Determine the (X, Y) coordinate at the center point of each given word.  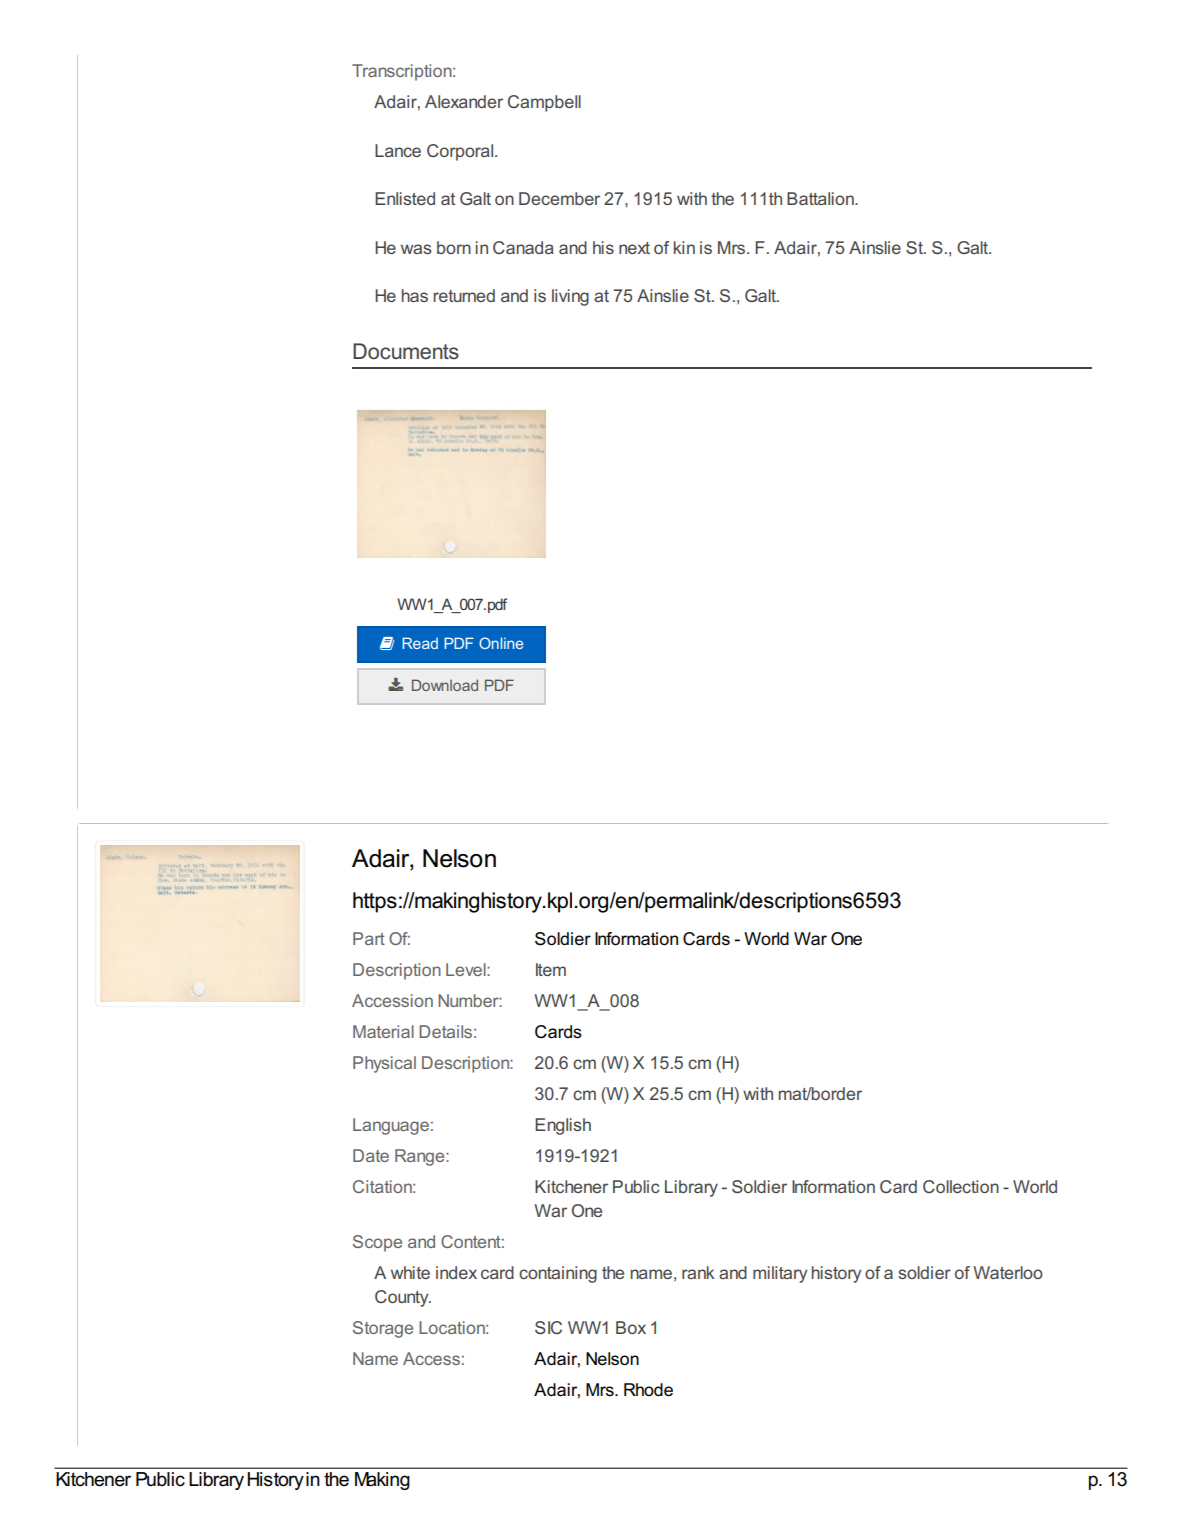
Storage (383, 1329)
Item (551, 969)
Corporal (461, 152)
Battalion (821, 198)
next (634, 248)
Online (501, 643)
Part (369, 938)
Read (420, 643)
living (570, 297)
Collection (961, 1186)
